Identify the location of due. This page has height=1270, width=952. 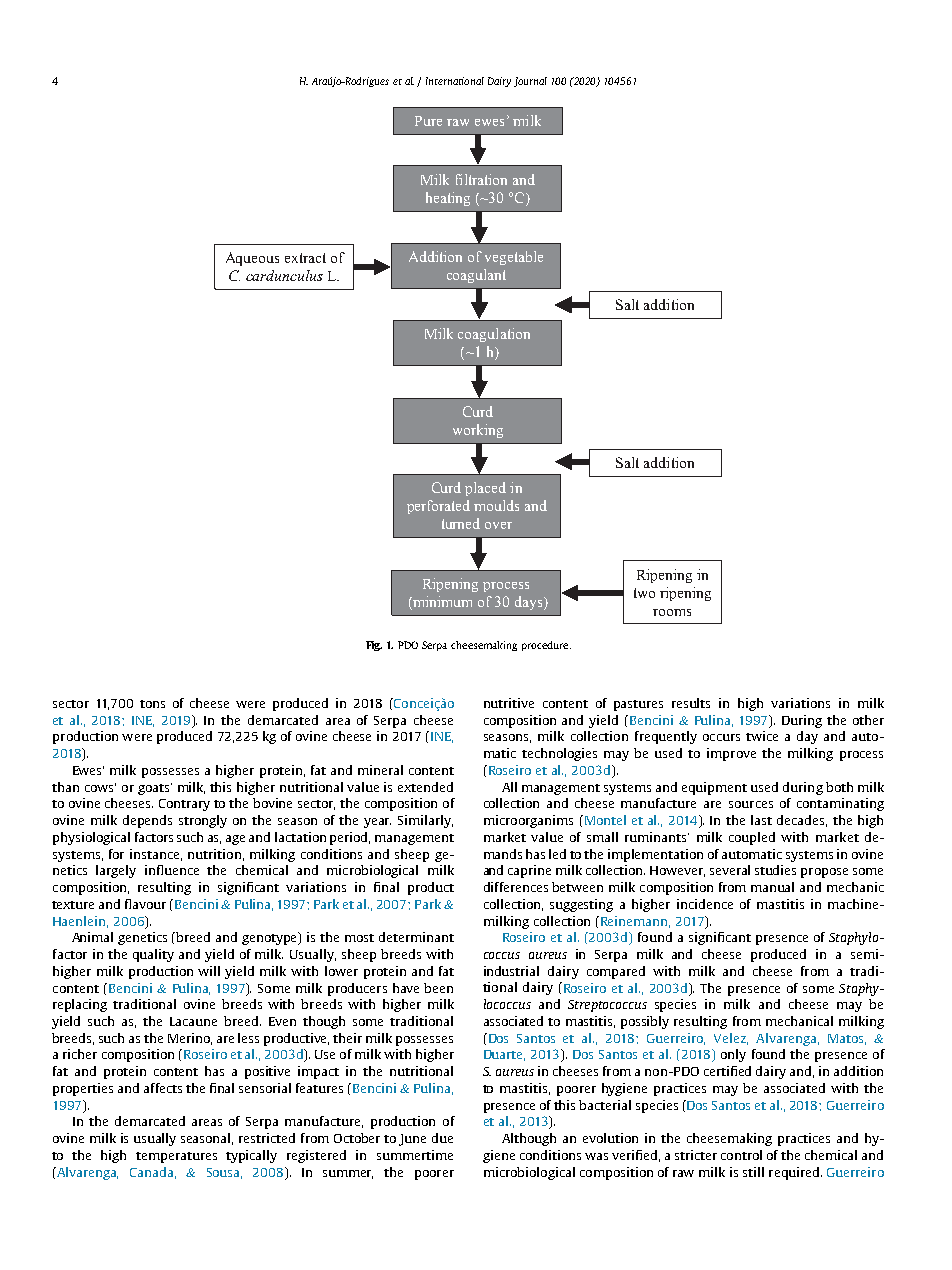
(442, 1138).
